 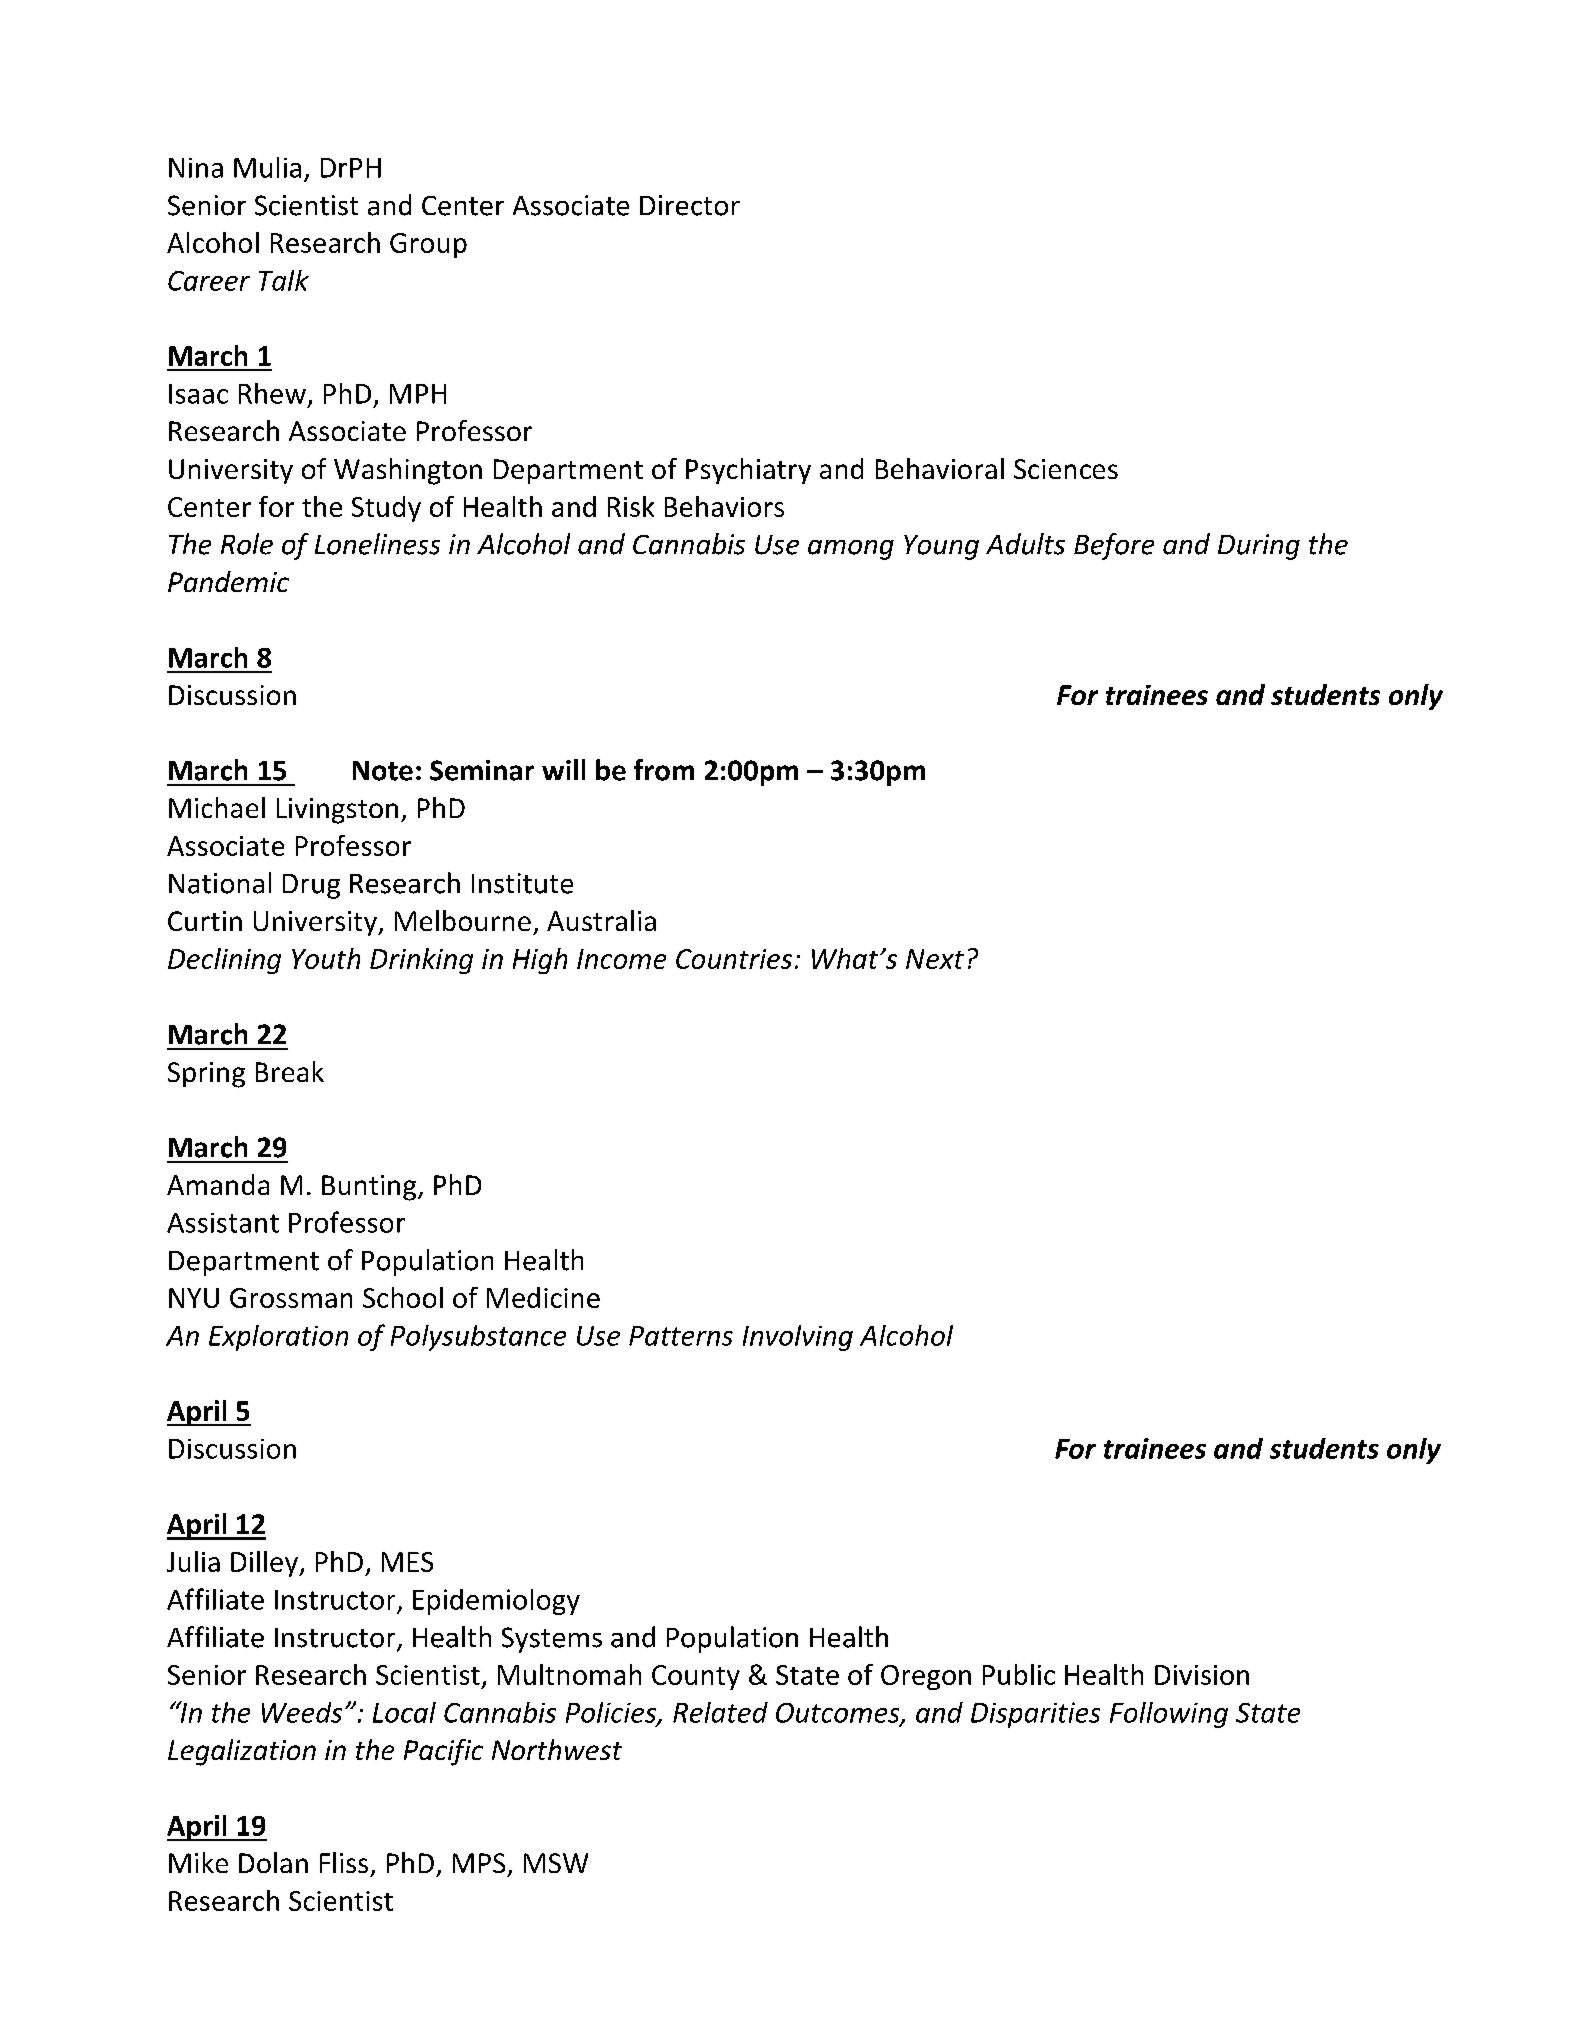 What do you see at coordinates (1169, 1715) in the document?
I see `Following` at bounding box center [1169, 1715].
